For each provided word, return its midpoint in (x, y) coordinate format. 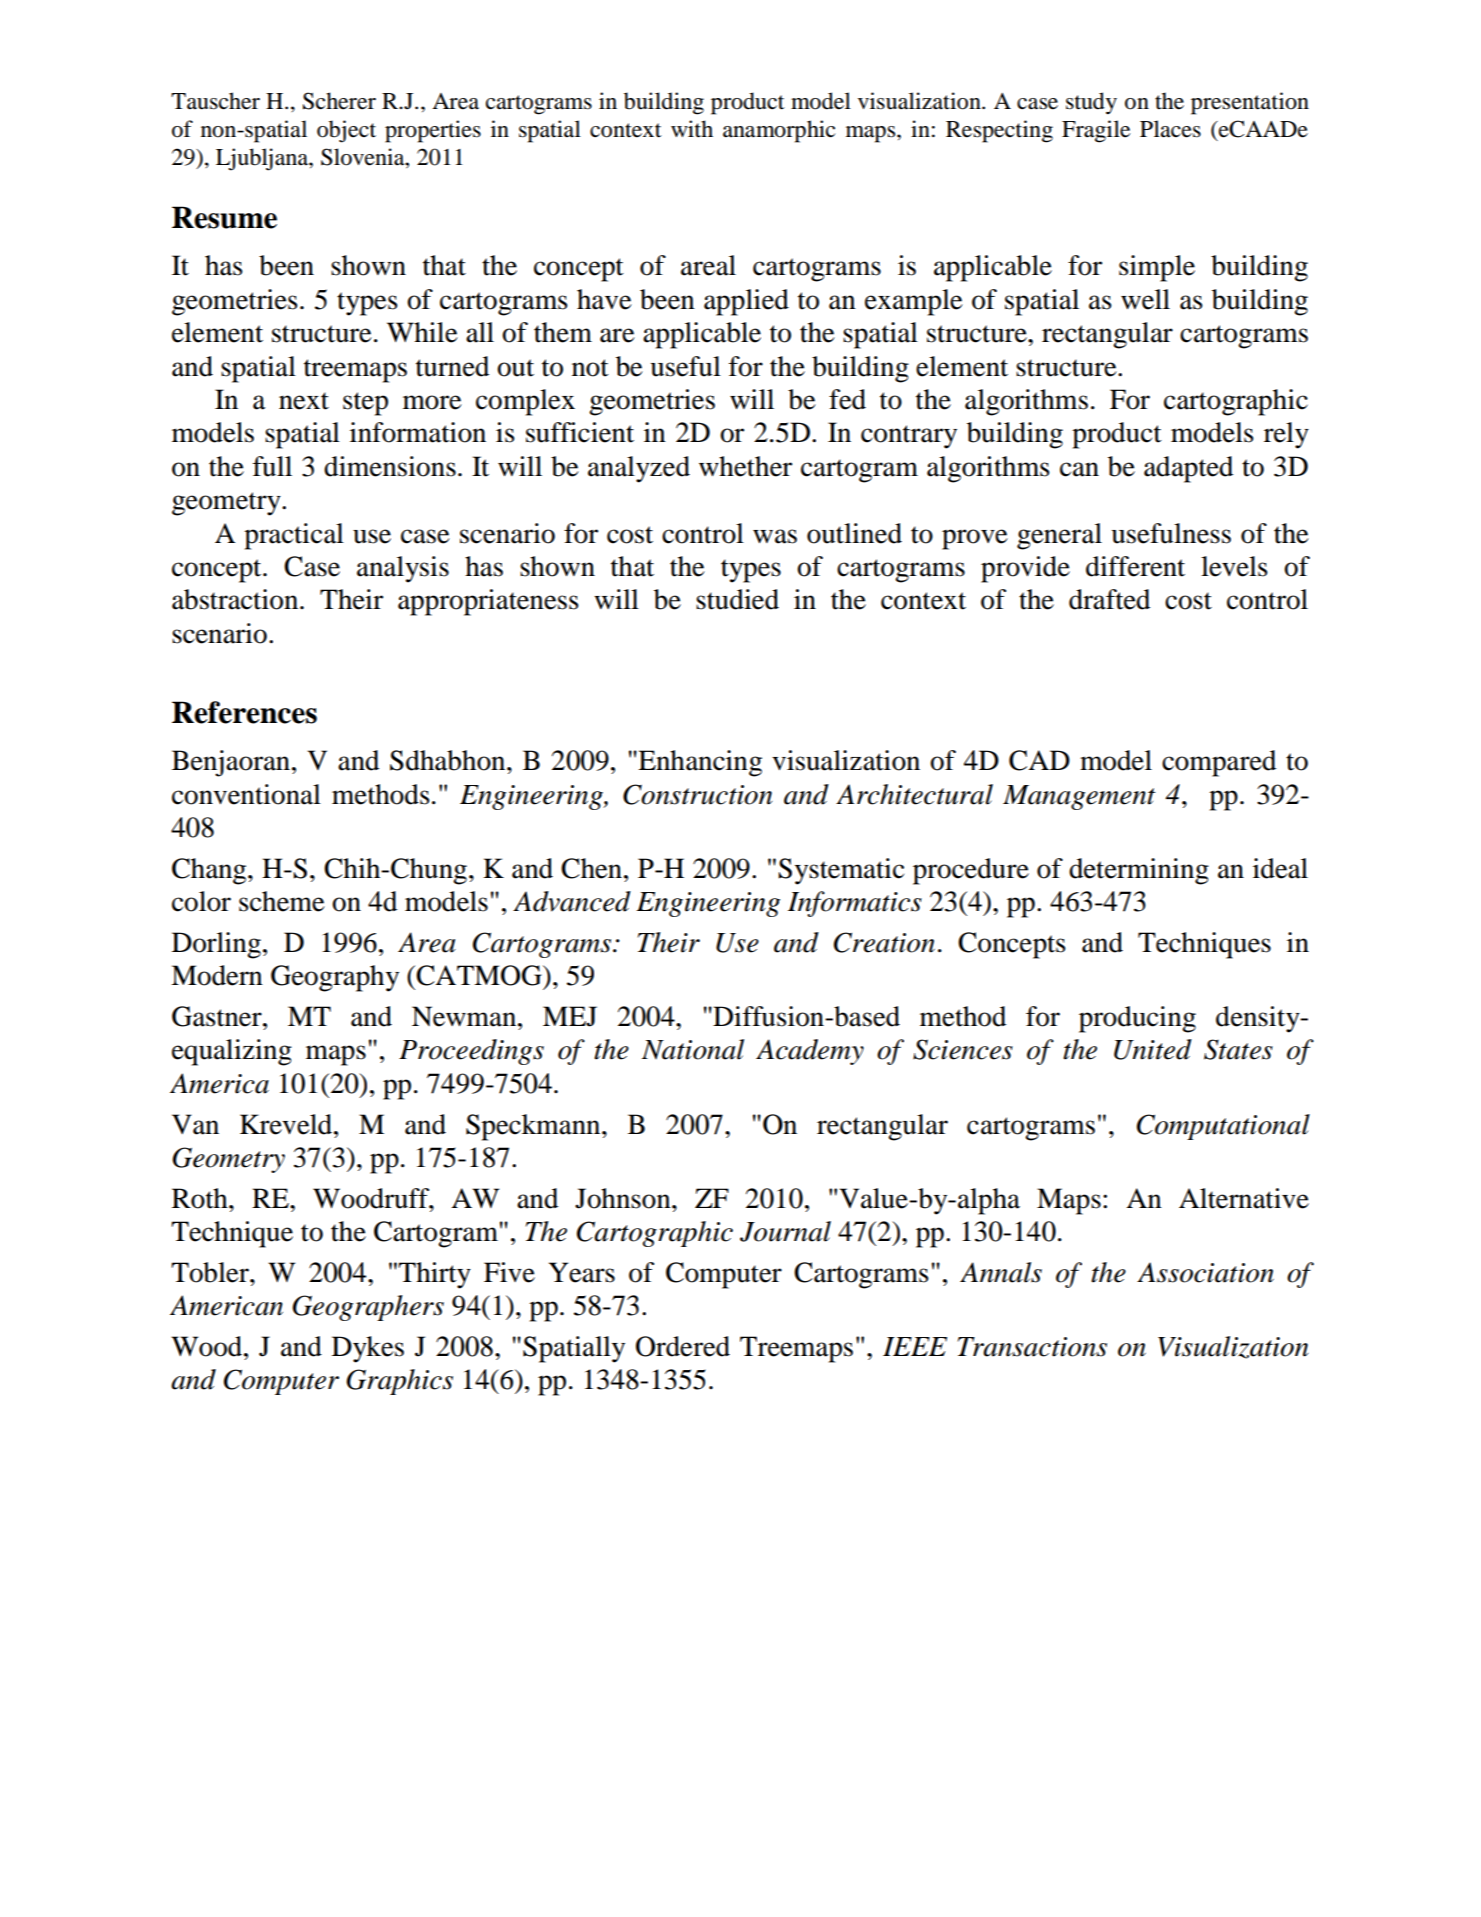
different (1135, 566)
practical (294, 536)
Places (1170, 129)
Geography (335, 978)
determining (1139, 871)
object (346, 131)
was (775, 536)
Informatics (855, 904)
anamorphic (779, 131)
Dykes (368, 1349)
